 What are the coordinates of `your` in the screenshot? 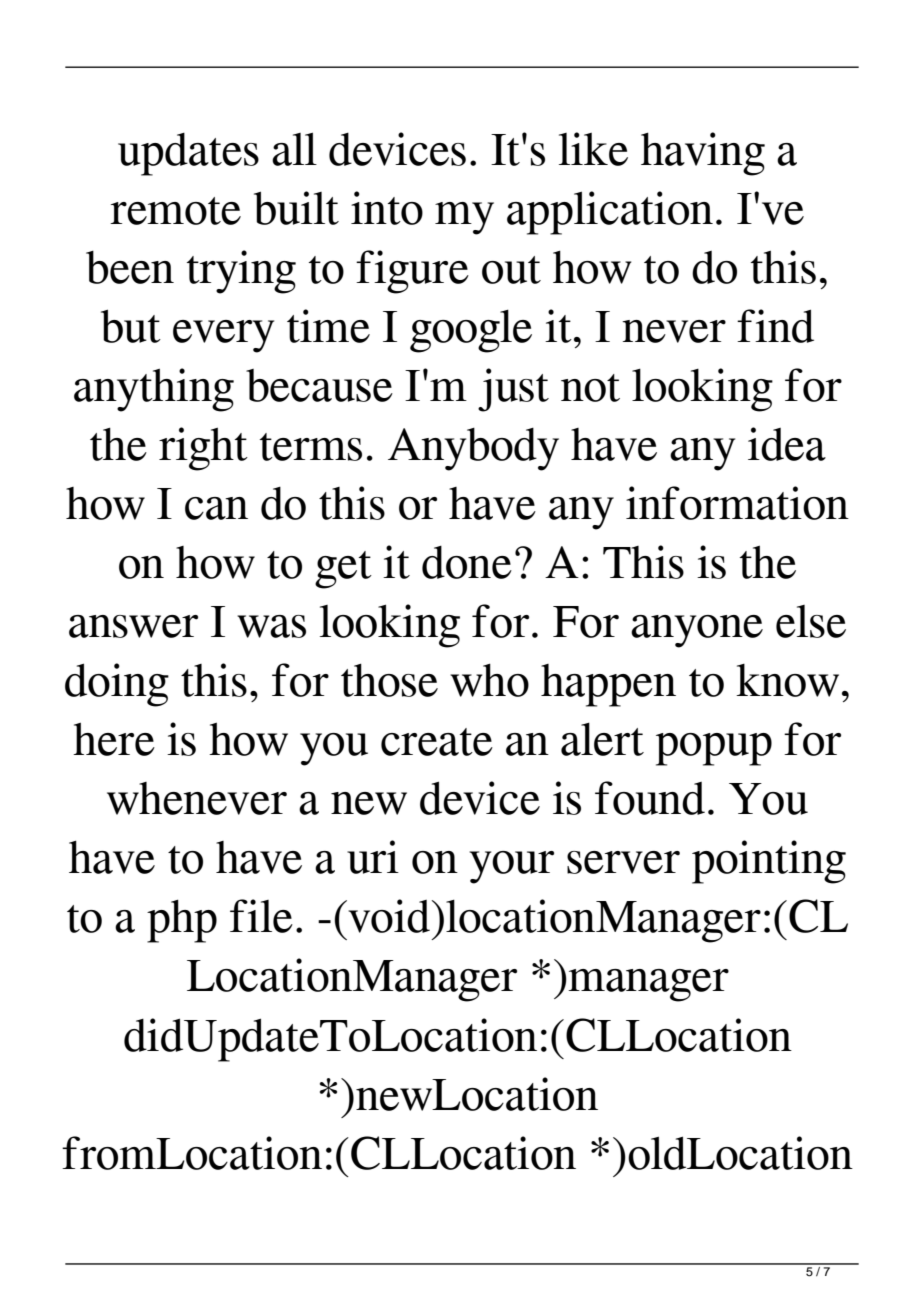 It's located at (511, 867).
